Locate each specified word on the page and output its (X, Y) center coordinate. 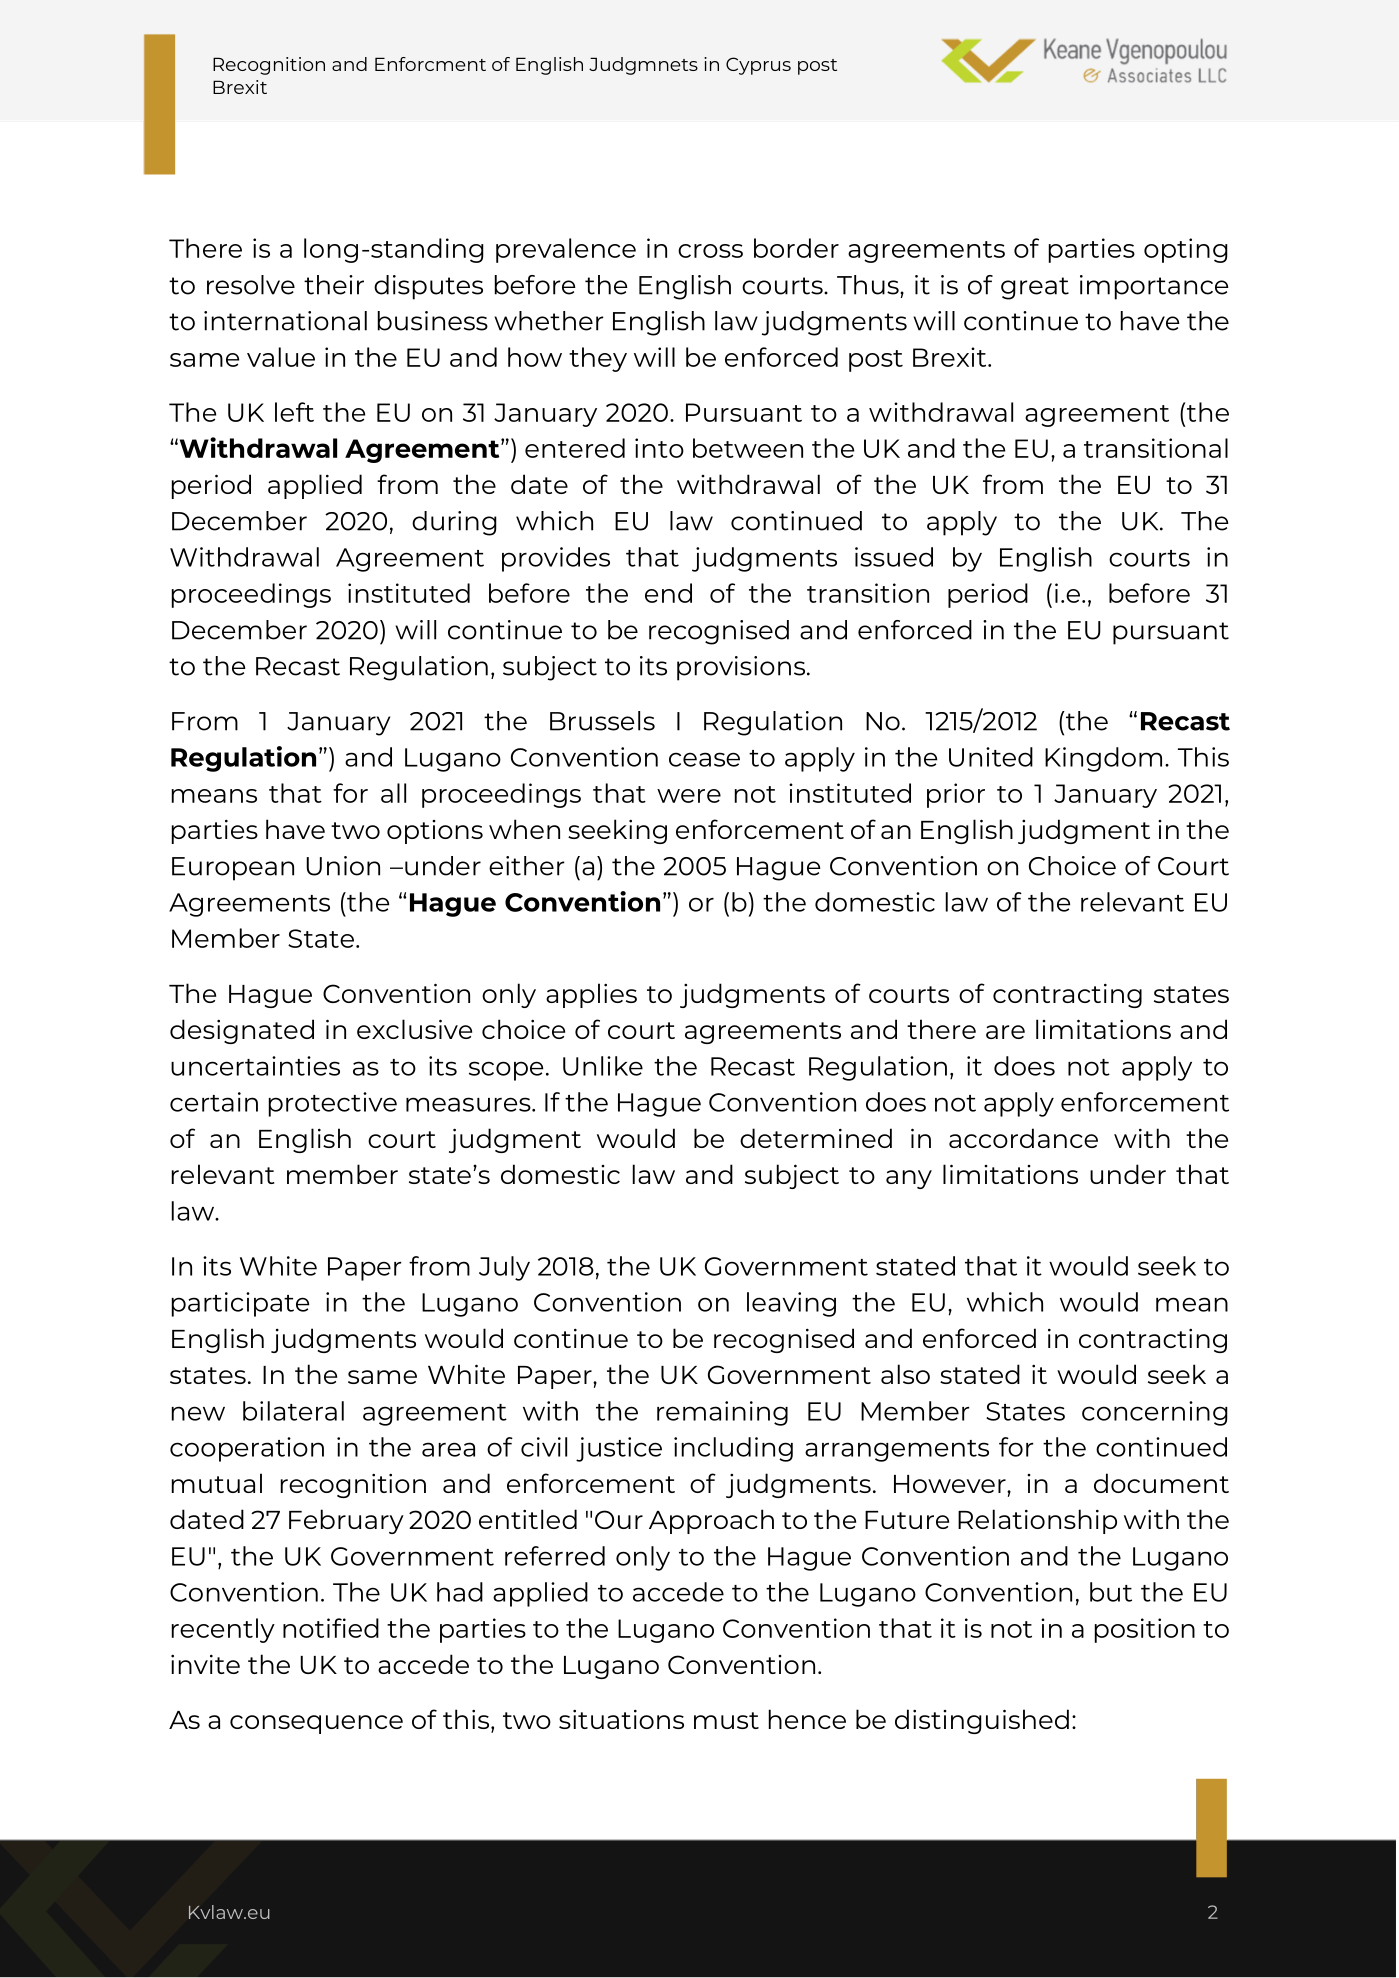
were (689, 796)
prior (956, 795)
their (334, 285)
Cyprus (758, 66)
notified (331, 1628)
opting (1186, 250)
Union (343, 866)
